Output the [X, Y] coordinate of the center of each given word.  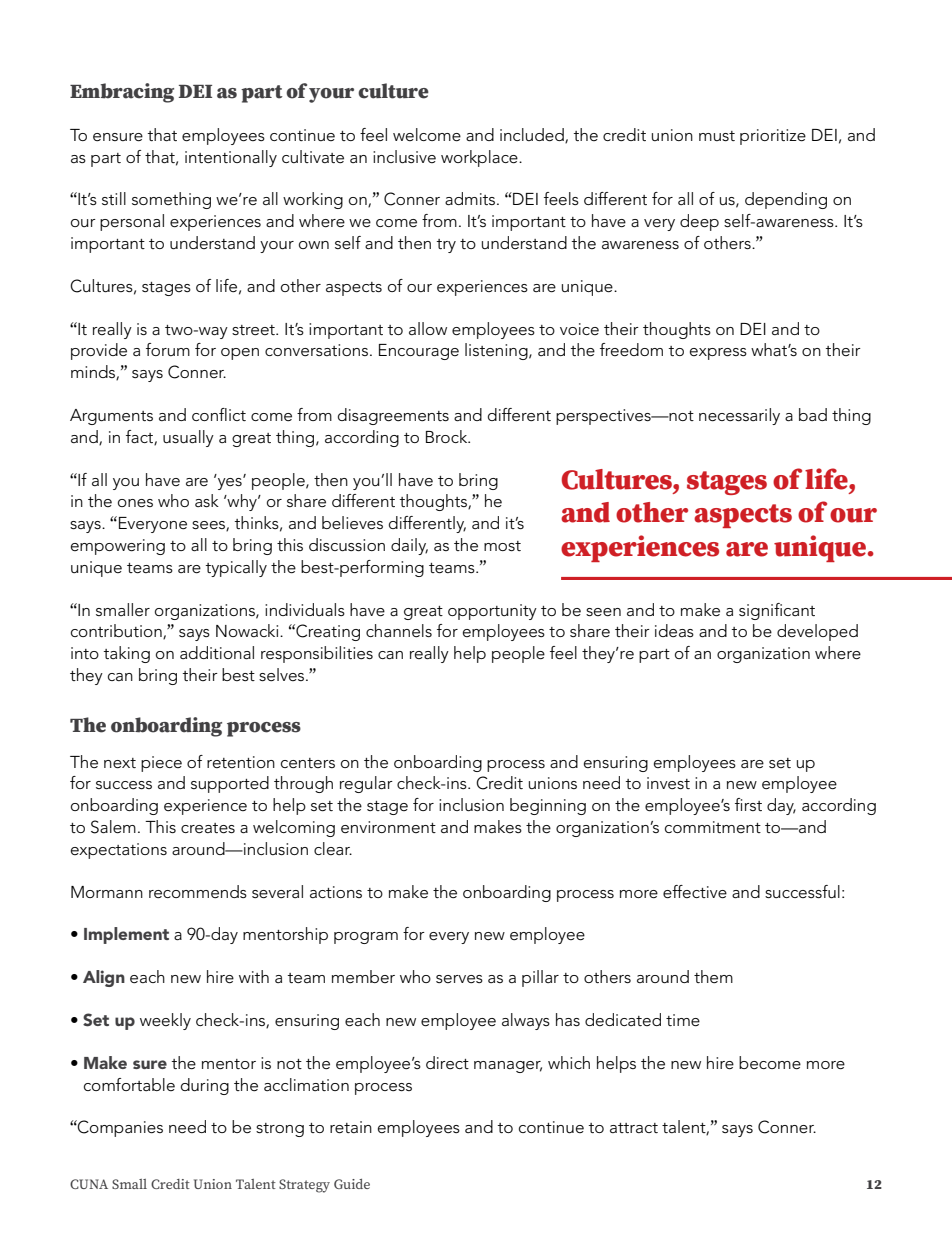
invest [668, 783]
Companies [119, 1128]
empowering [118, 547]
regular [366, 784]
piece [161, 764]
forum [168, 349]
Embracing [122, 93]
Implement [126, 935]
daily [409, 546]
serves [459, 979]
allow [428, 328]
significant [777, 611]
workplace [480, 158]
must [717, 136]
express [718, 354]
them [713, 976]
